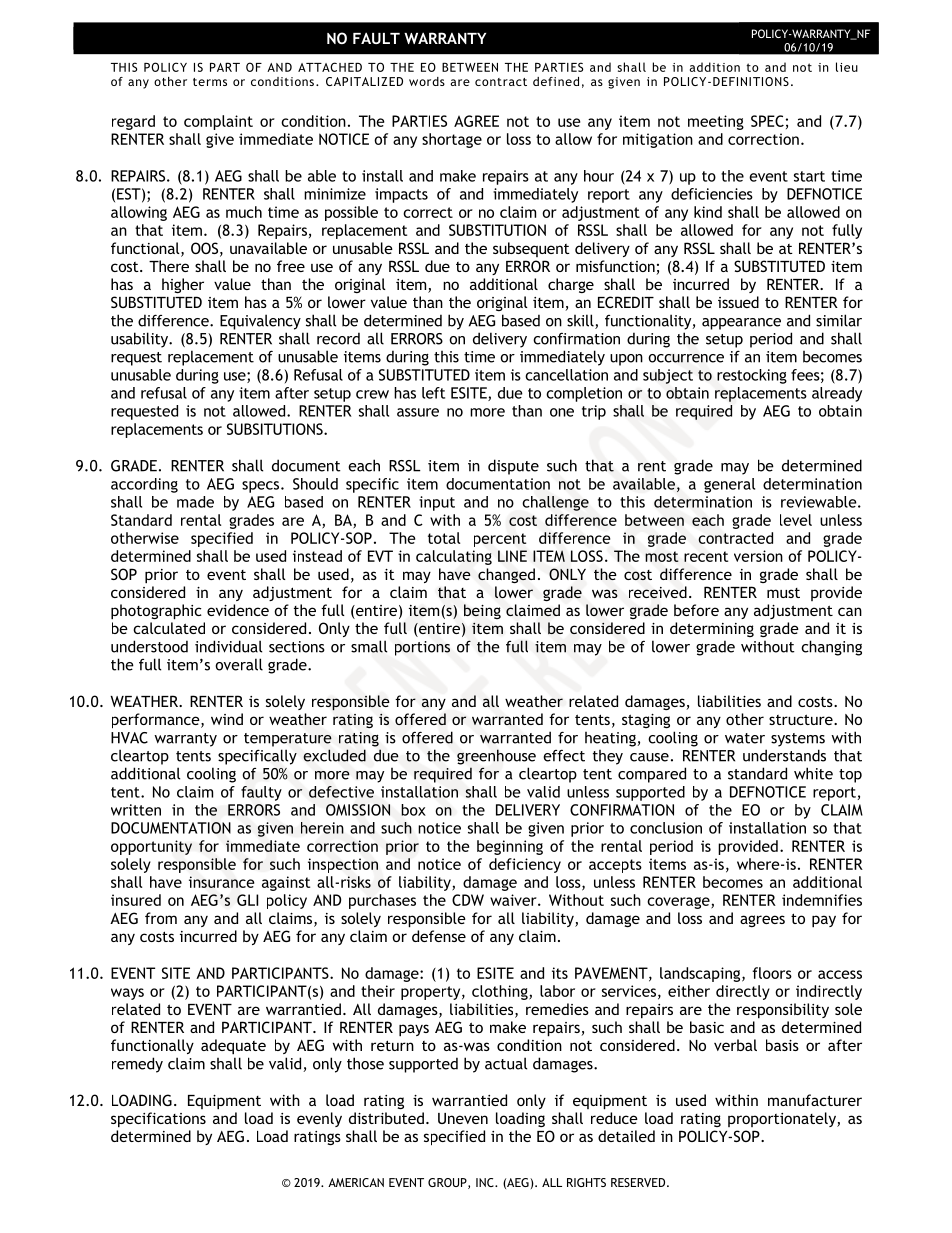 The image size is (952, 1233). Describe the element at coordinates (452, 140) in the screenshot. I see `shortage` at that location.
